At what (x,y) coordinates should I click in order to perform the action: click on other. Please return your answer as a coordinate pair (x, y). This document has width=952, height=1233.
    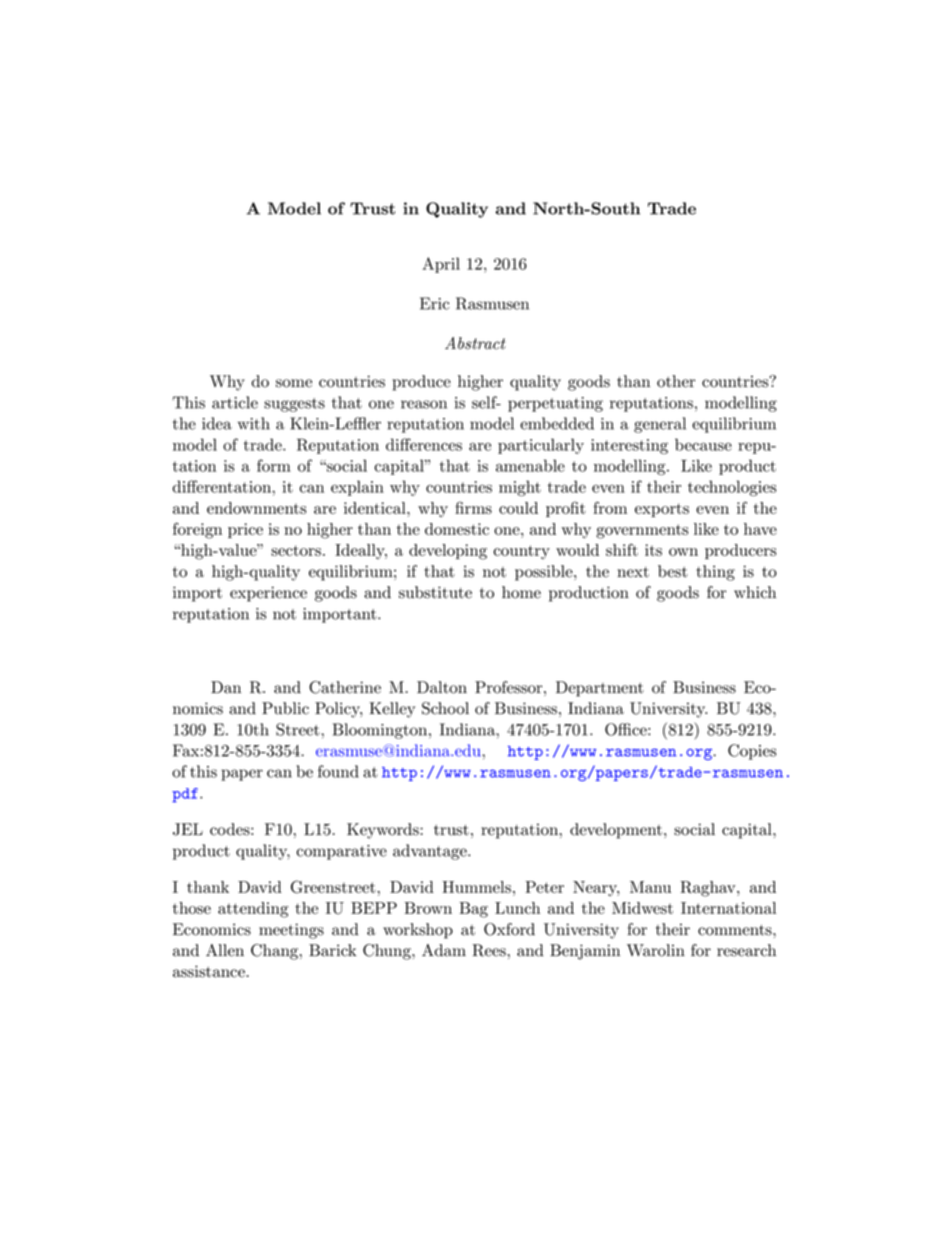
    Looking at the image, I should click on (676, 381).
